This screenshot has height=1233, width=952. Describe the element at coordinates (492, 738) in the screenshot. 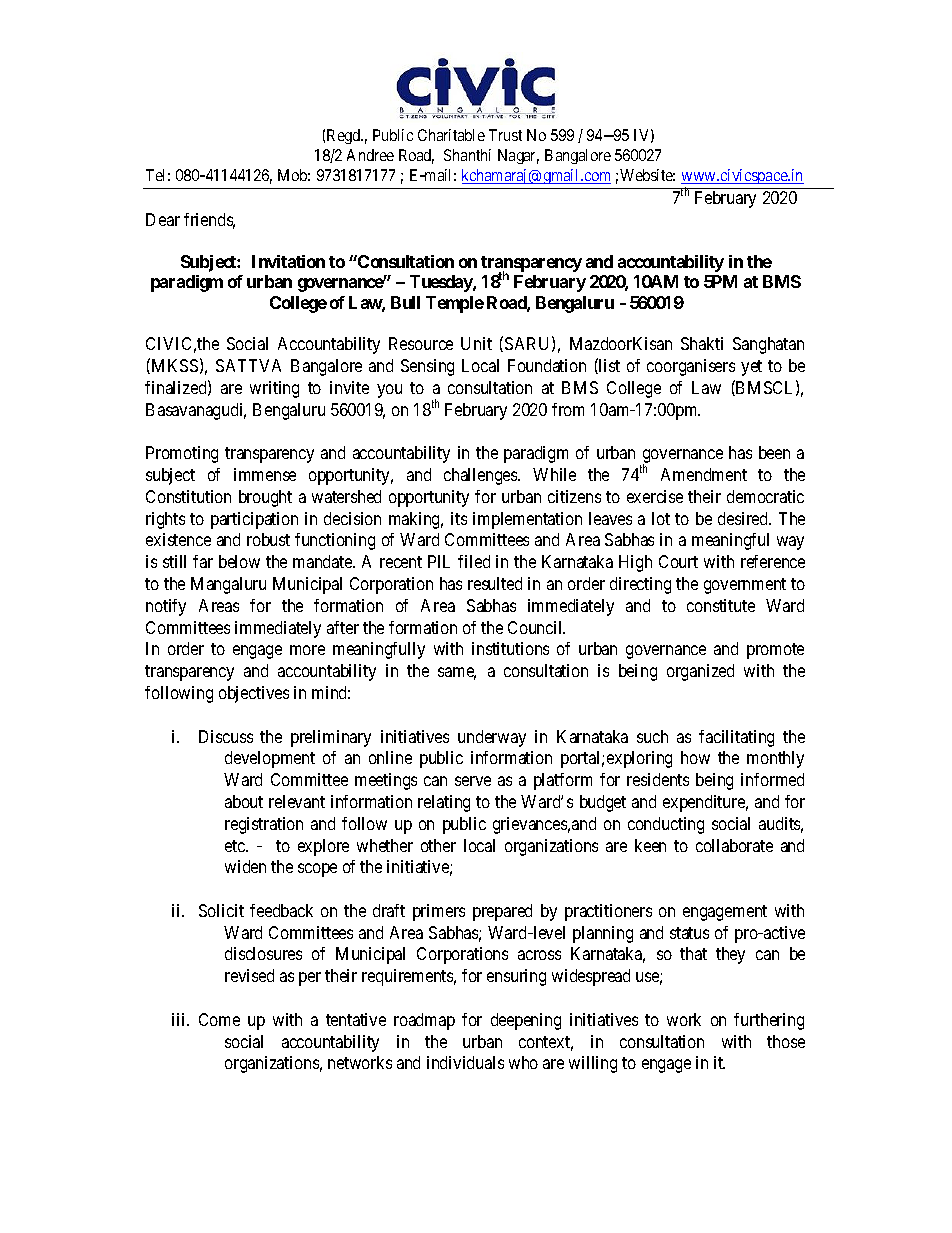

I see `underway` at that location.
